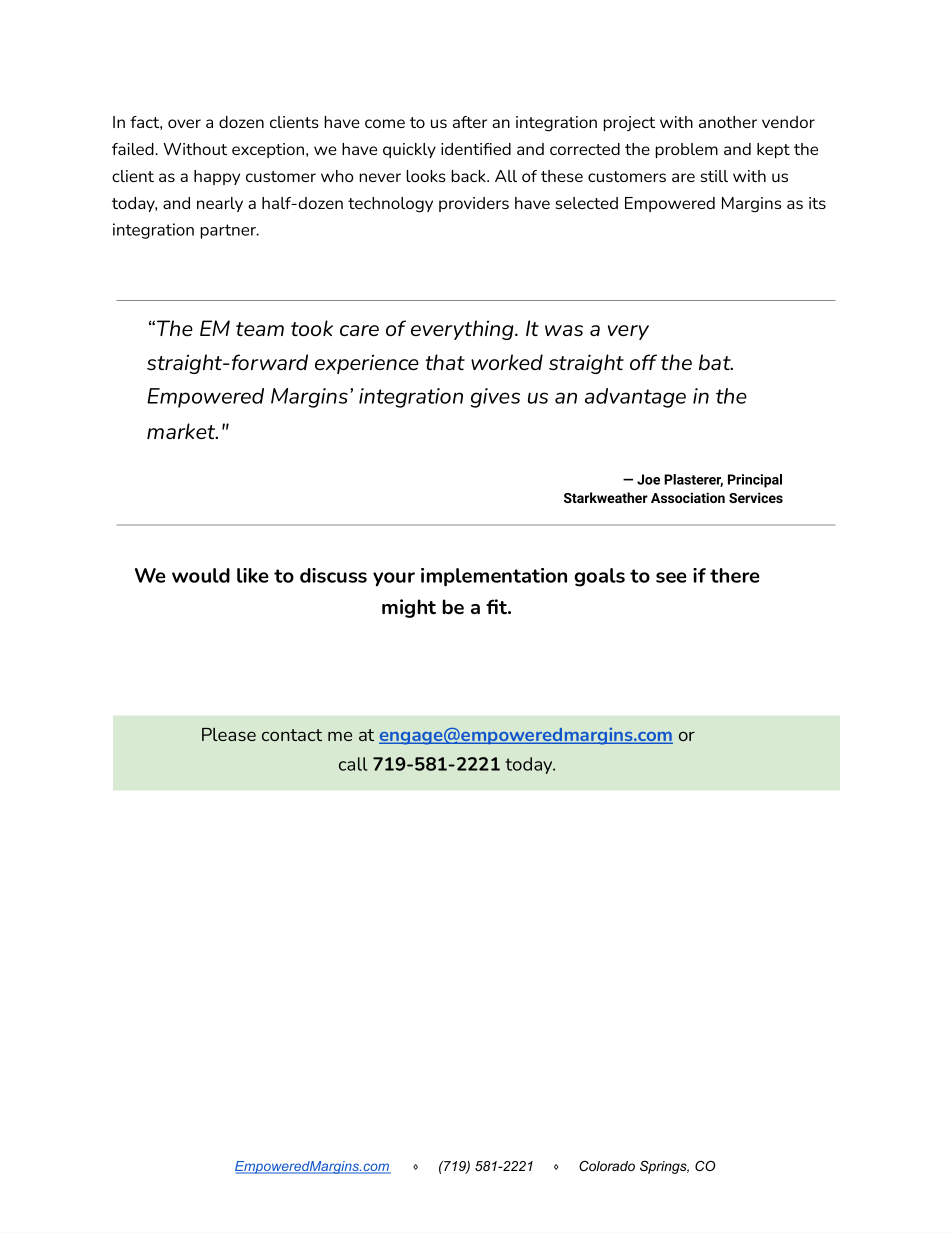 Image resolution: width=952 pixels, height=1233 pixels. I want to click on Please, so click(229, 734).
